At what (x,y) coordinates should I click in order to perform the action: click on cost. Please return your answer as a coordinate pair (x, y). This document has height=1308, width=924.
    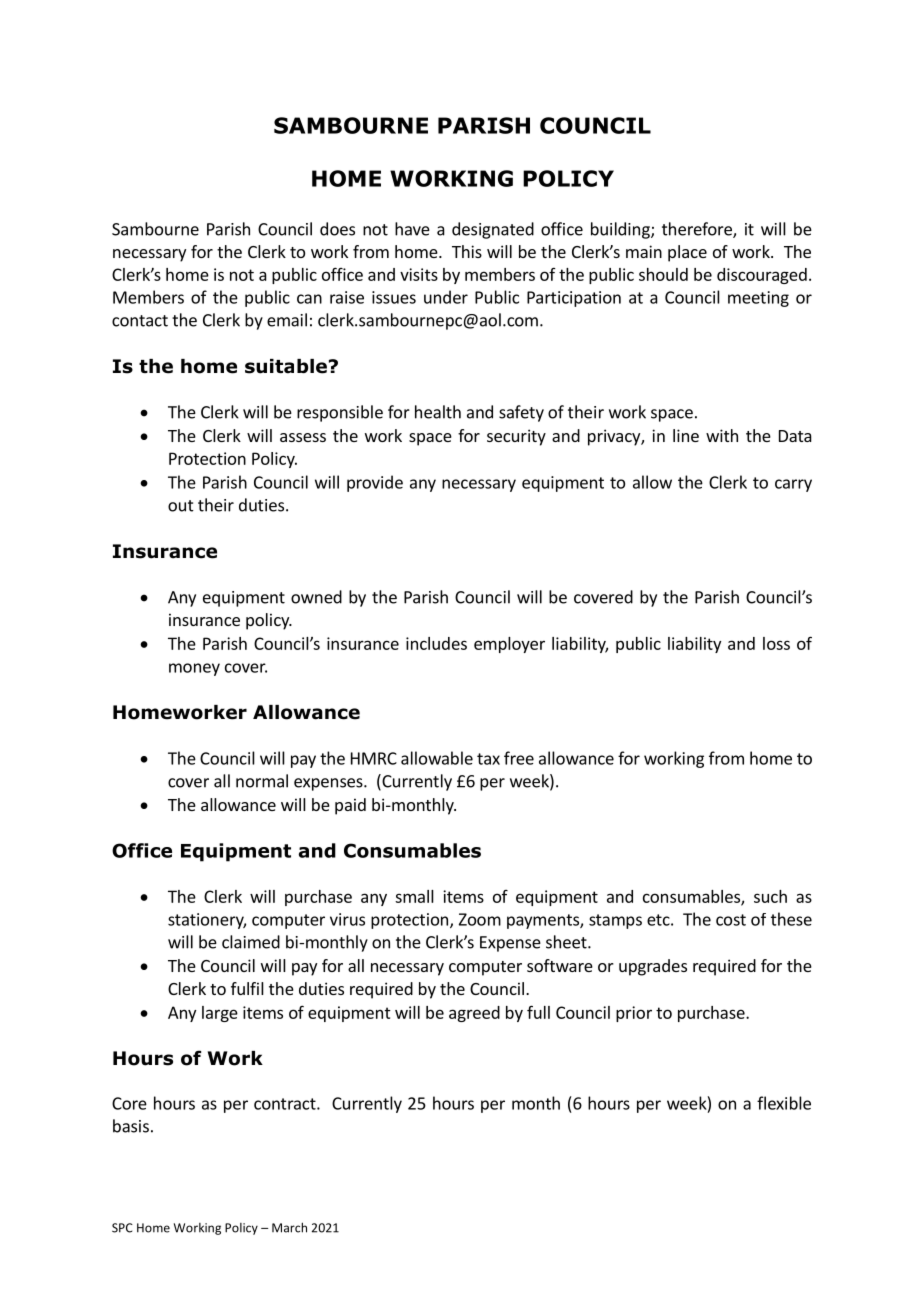
    Looking at the image, I should click on (731, 920).
